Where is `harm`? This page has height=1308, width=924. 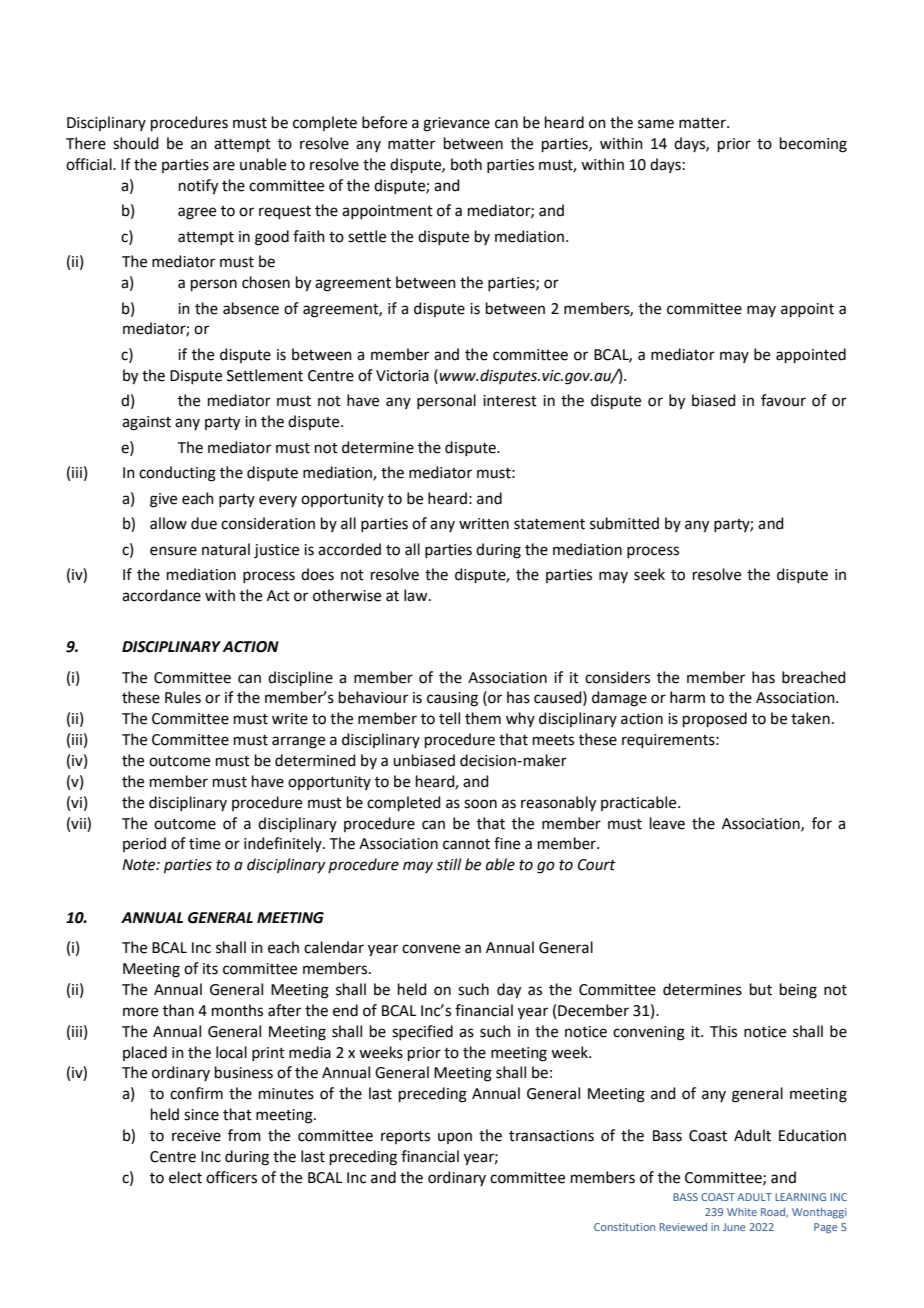
harm is located at coordinates (687, 697).
